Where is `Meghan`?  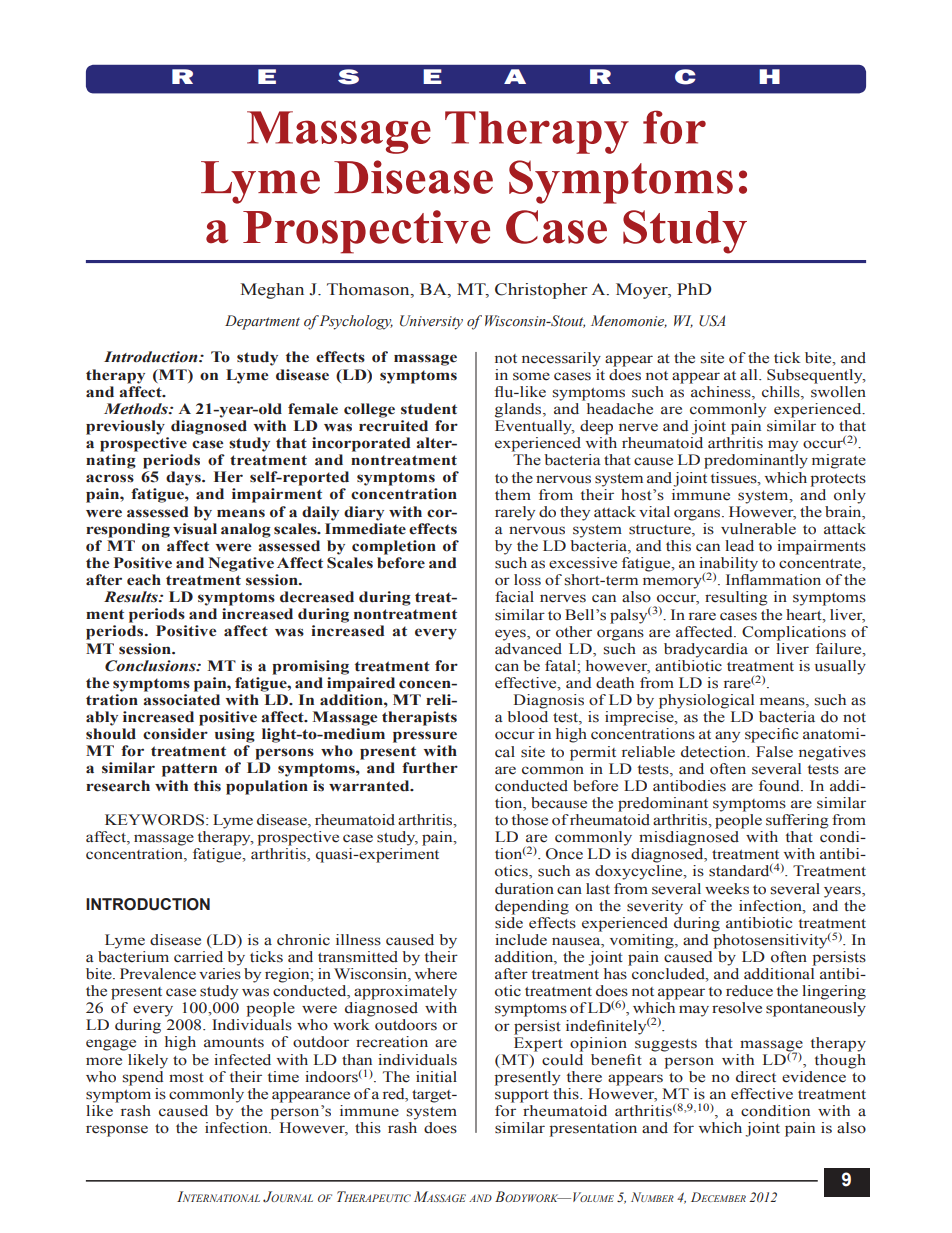 Meghan is located at coordinates (272, 291).
